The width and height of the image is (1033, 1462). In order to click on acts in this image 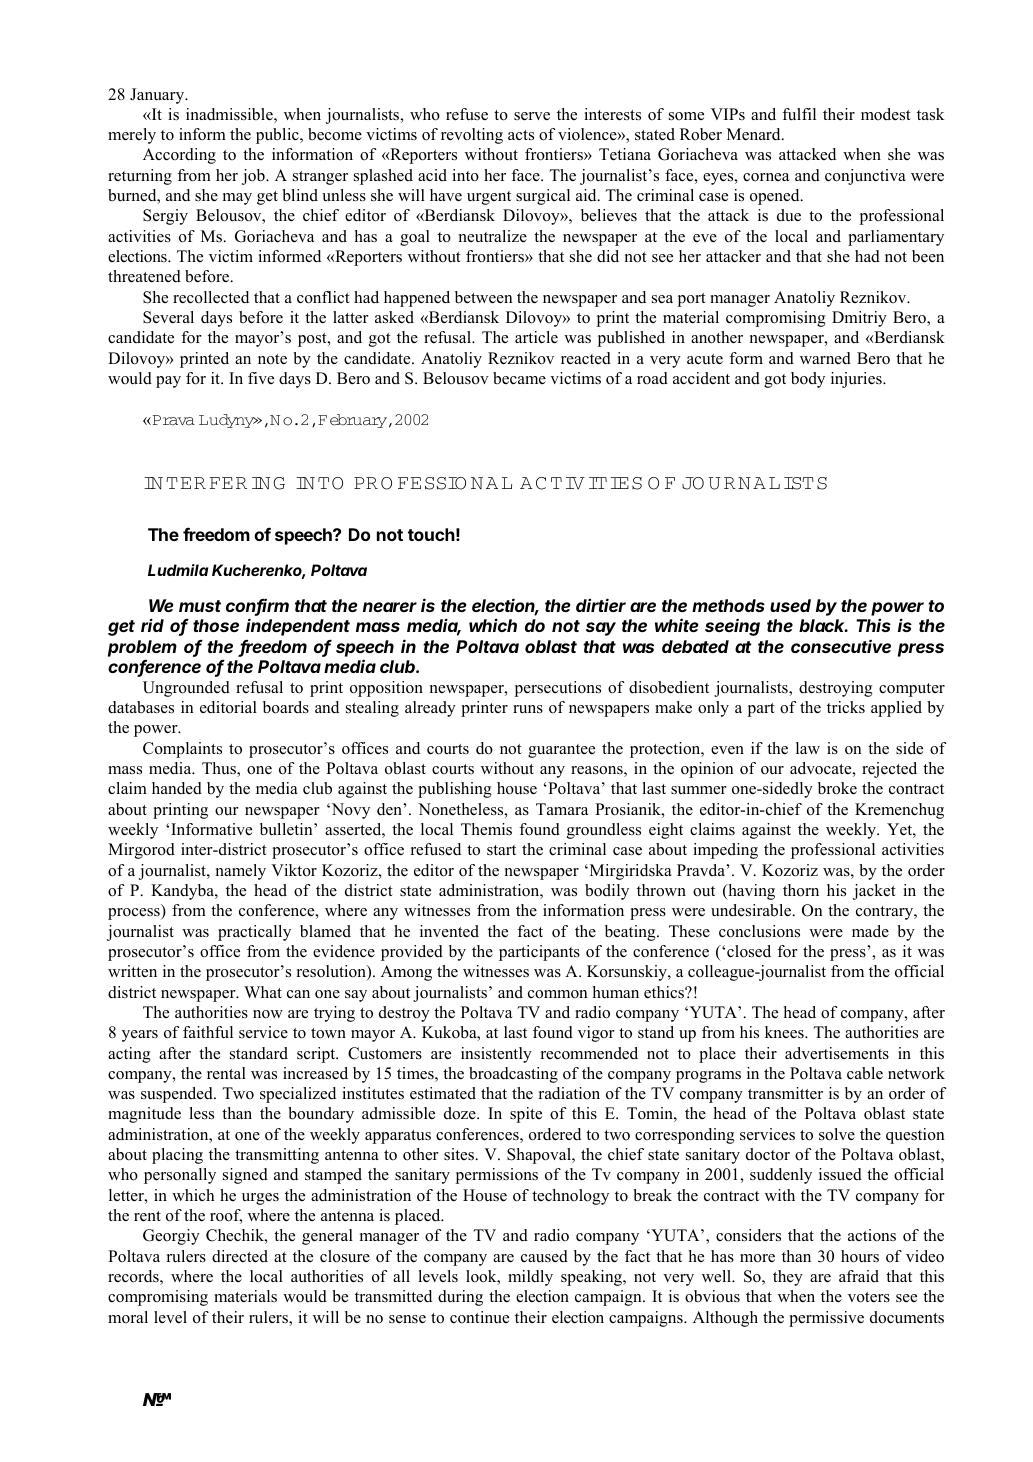, I will do `click(521, 135)`.
